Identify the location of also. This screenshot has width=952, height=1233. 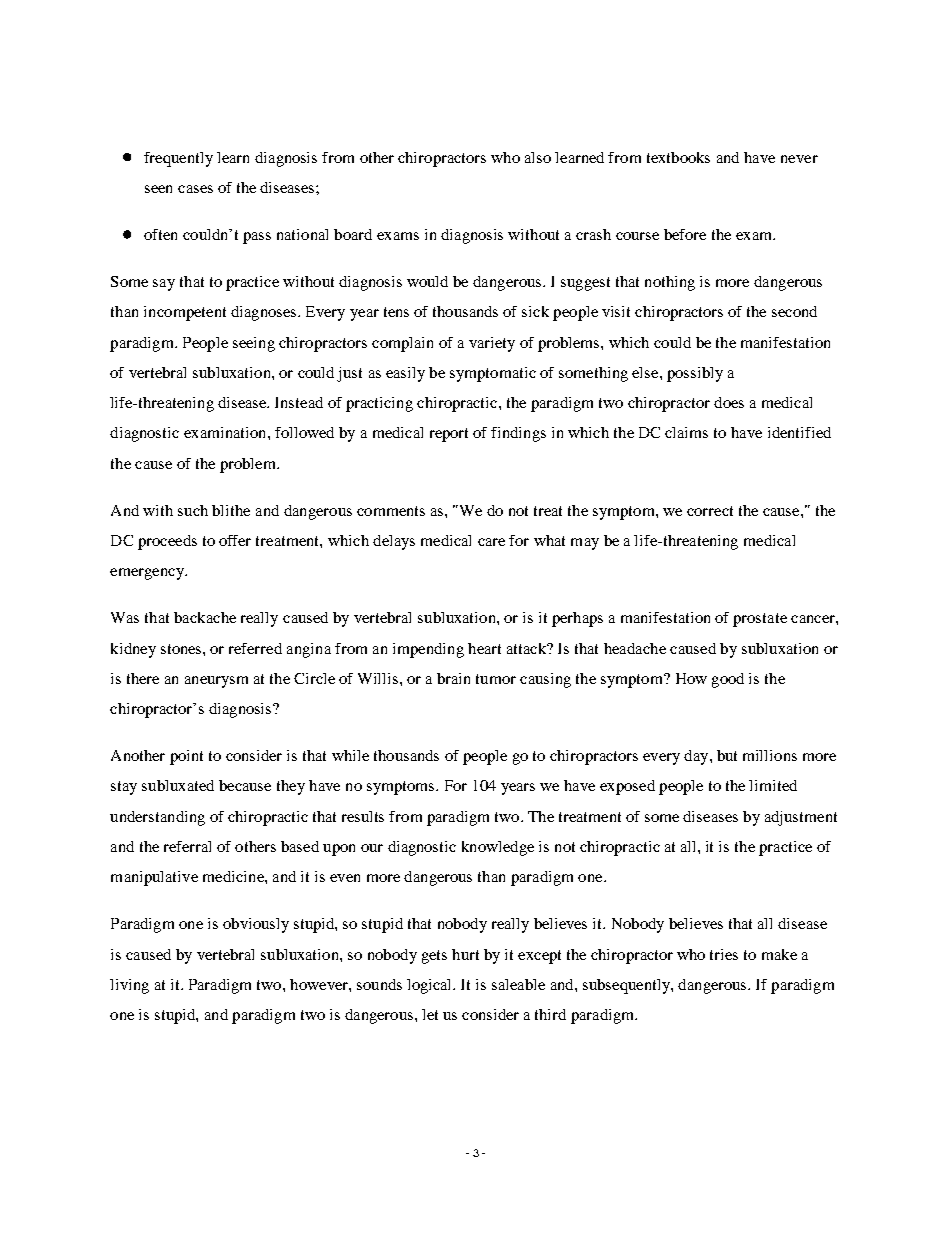
(538, 157).
